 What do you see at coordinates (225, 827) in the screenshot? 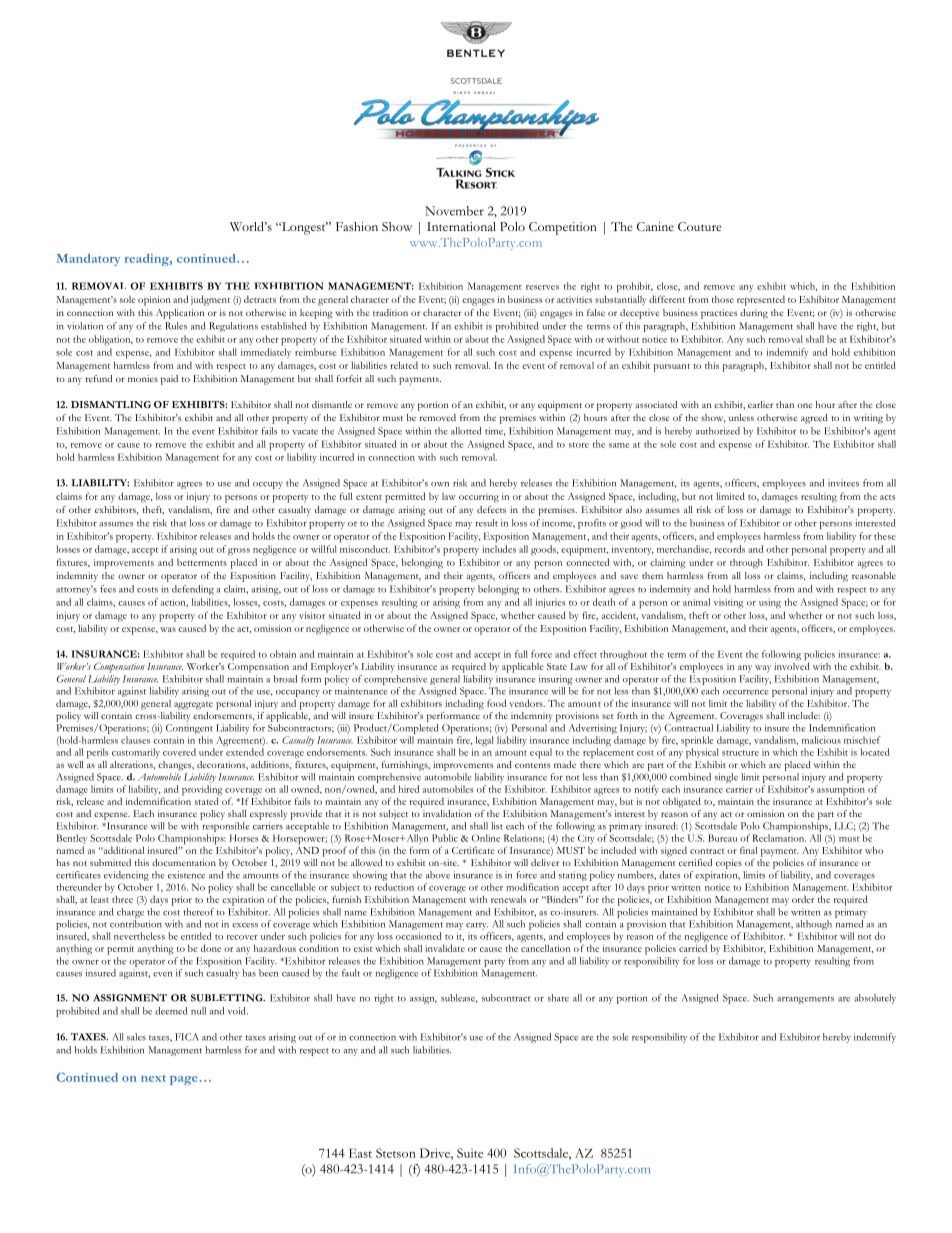
I see `responsible` at bounding box center [225, 827].
